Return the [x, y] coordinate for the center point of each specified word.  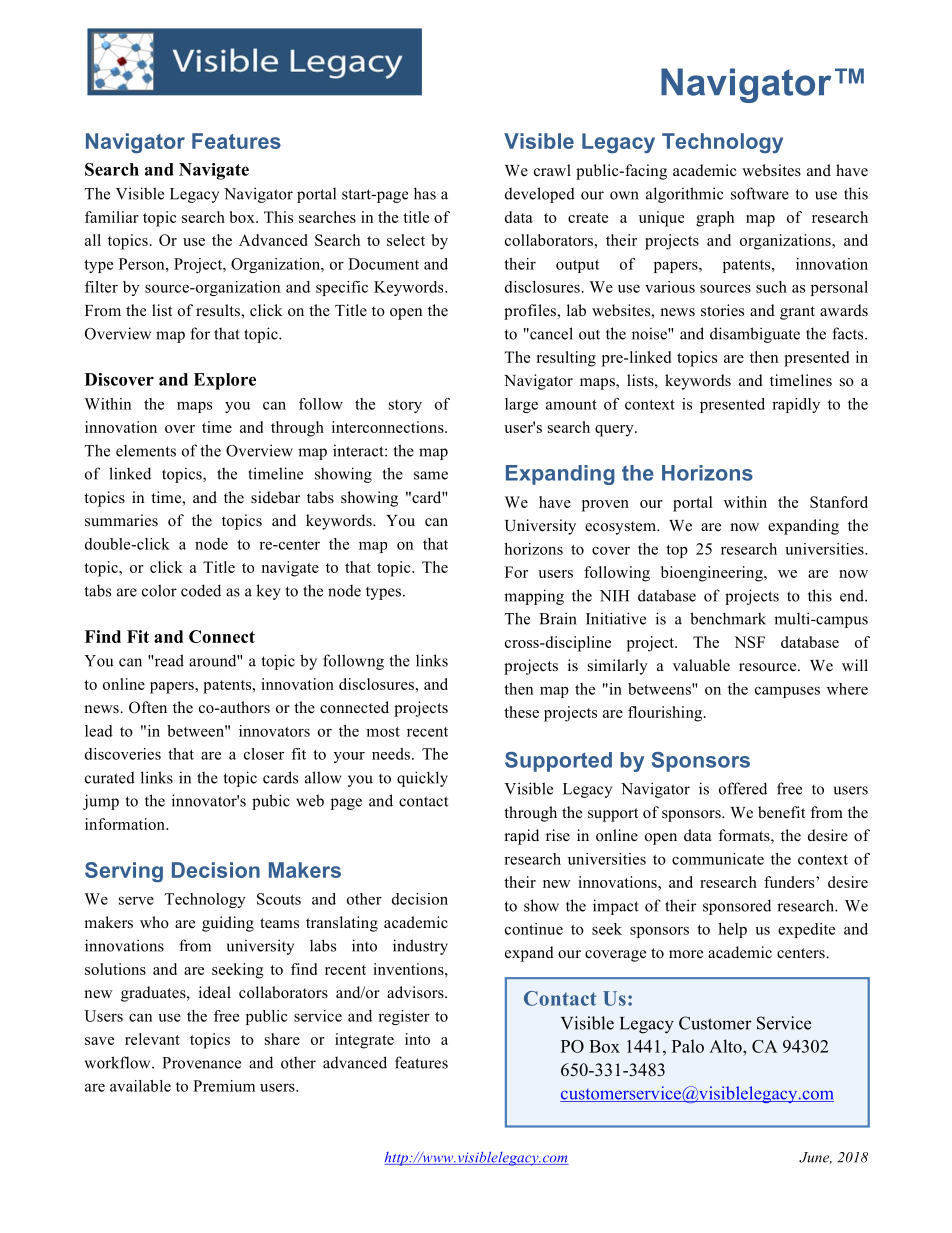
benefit [781, 812]
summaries [121, 520]
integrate [364, 1041]
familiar [112, 217]
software [760, 193]
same [431, 475]
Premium [224, 1086]
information [126, 824]
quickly [422, 779]
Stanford [839, 502]
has [425, 193]
